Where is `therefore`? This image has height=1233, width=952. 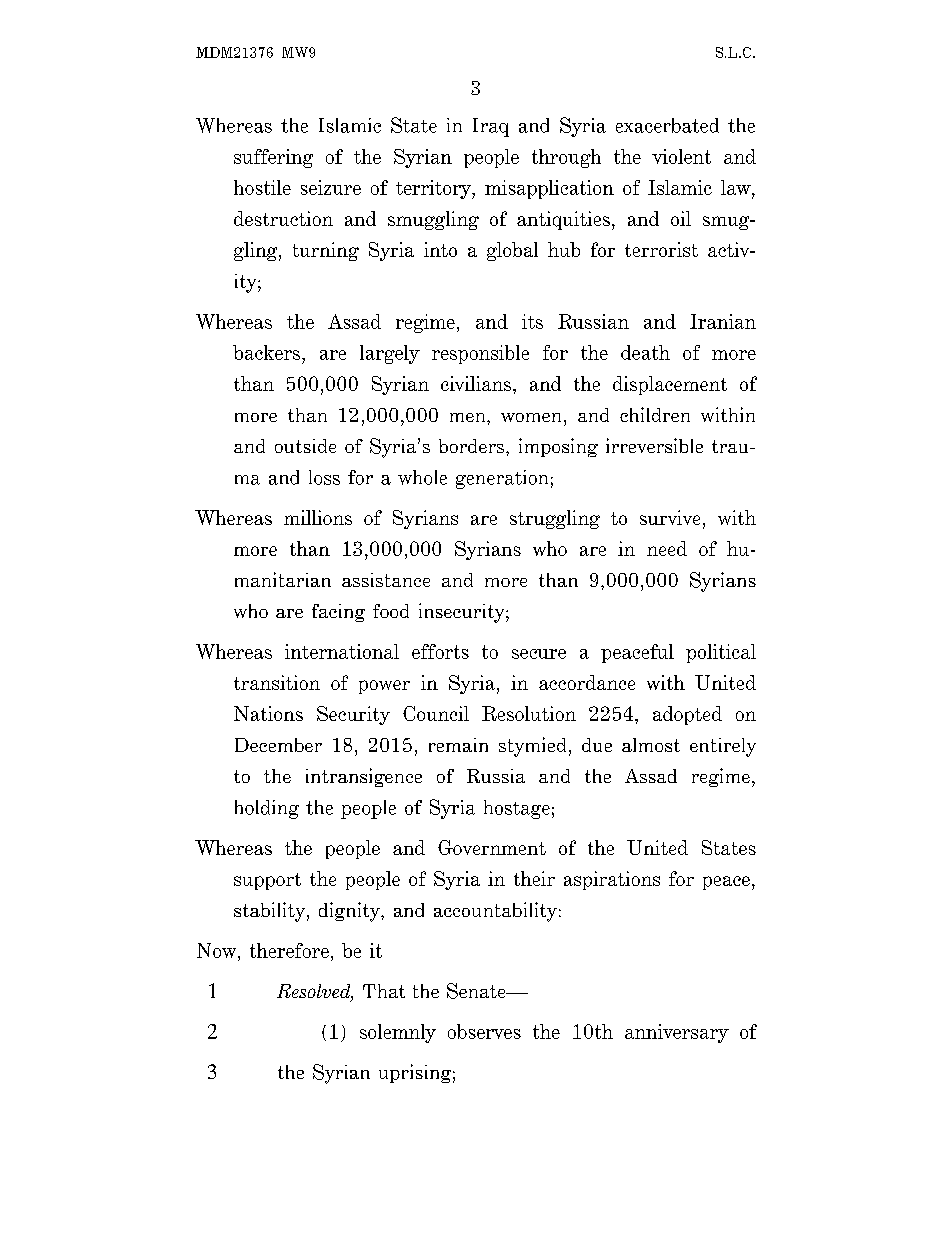
therefore is located at coordinates (289, 950).
